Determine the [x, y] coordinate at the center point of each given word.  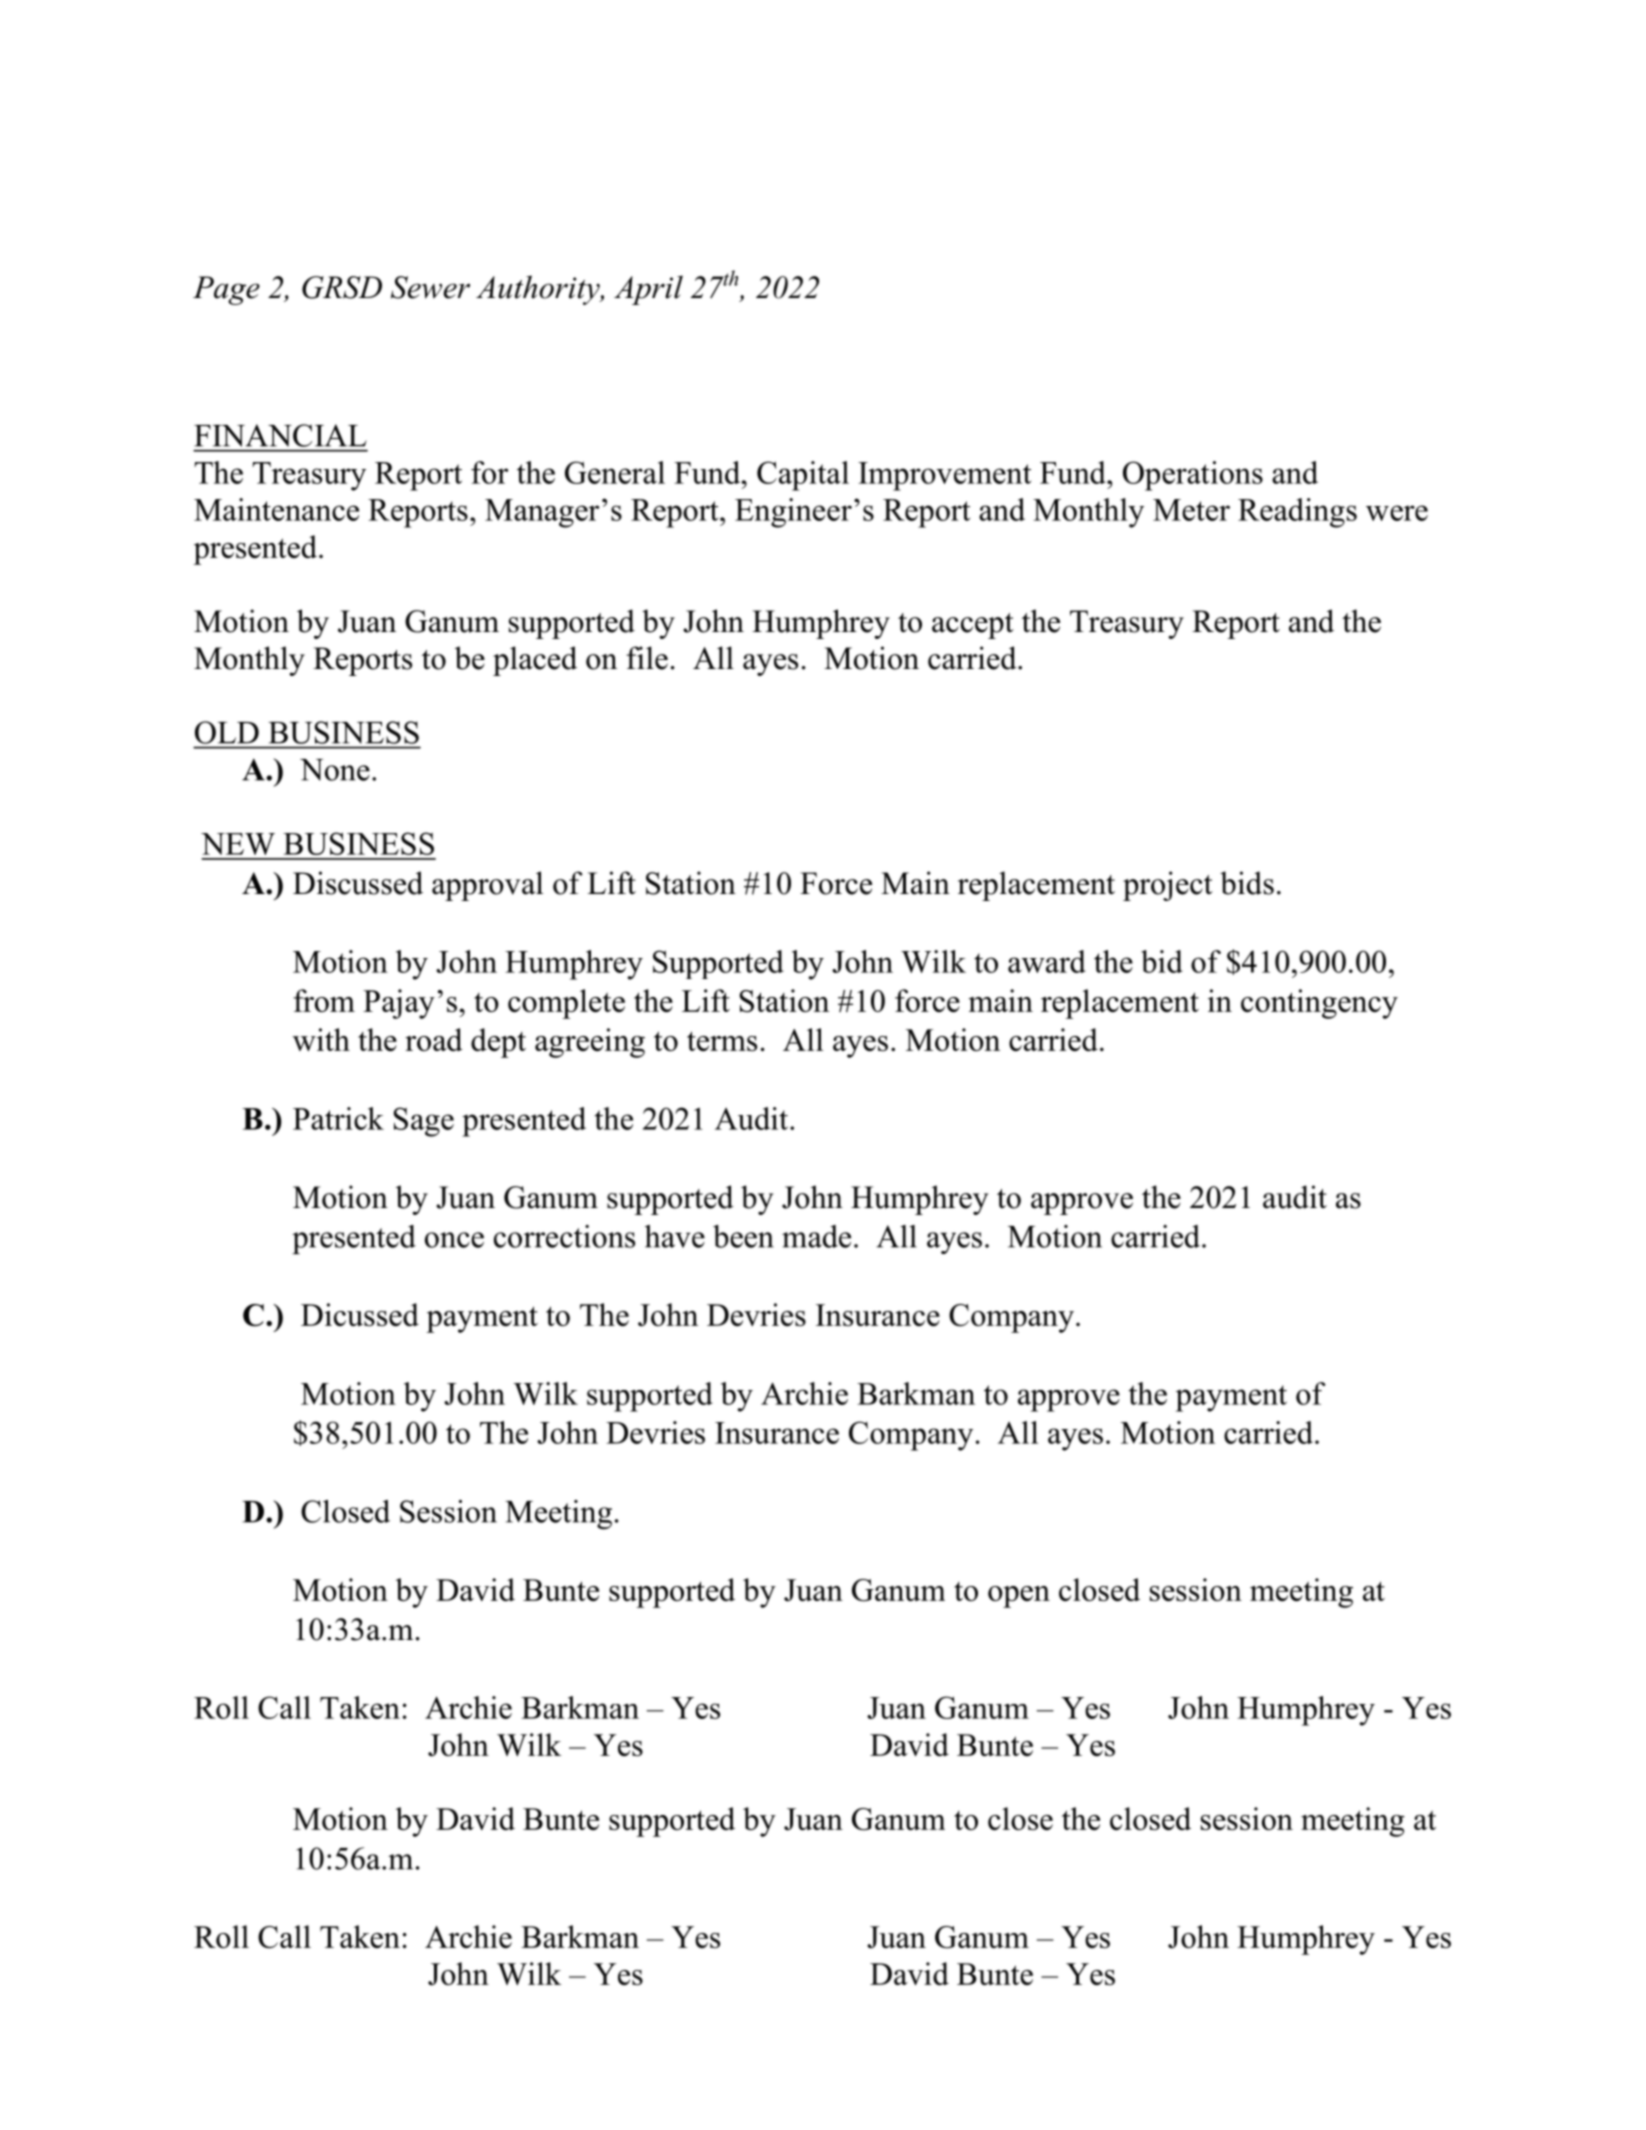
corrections [564, 1236]
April [648, 290]
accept [973, 626]
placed [535, 661]
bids [1247, 883]
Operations [1193, 476]
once [454, 1240]
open [1019, 1597]
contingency [1319, 1004]
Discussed [358, 883]
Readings [1297, 513]
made [816, 1236]
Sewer [430, 287]
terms [722, 1041]
